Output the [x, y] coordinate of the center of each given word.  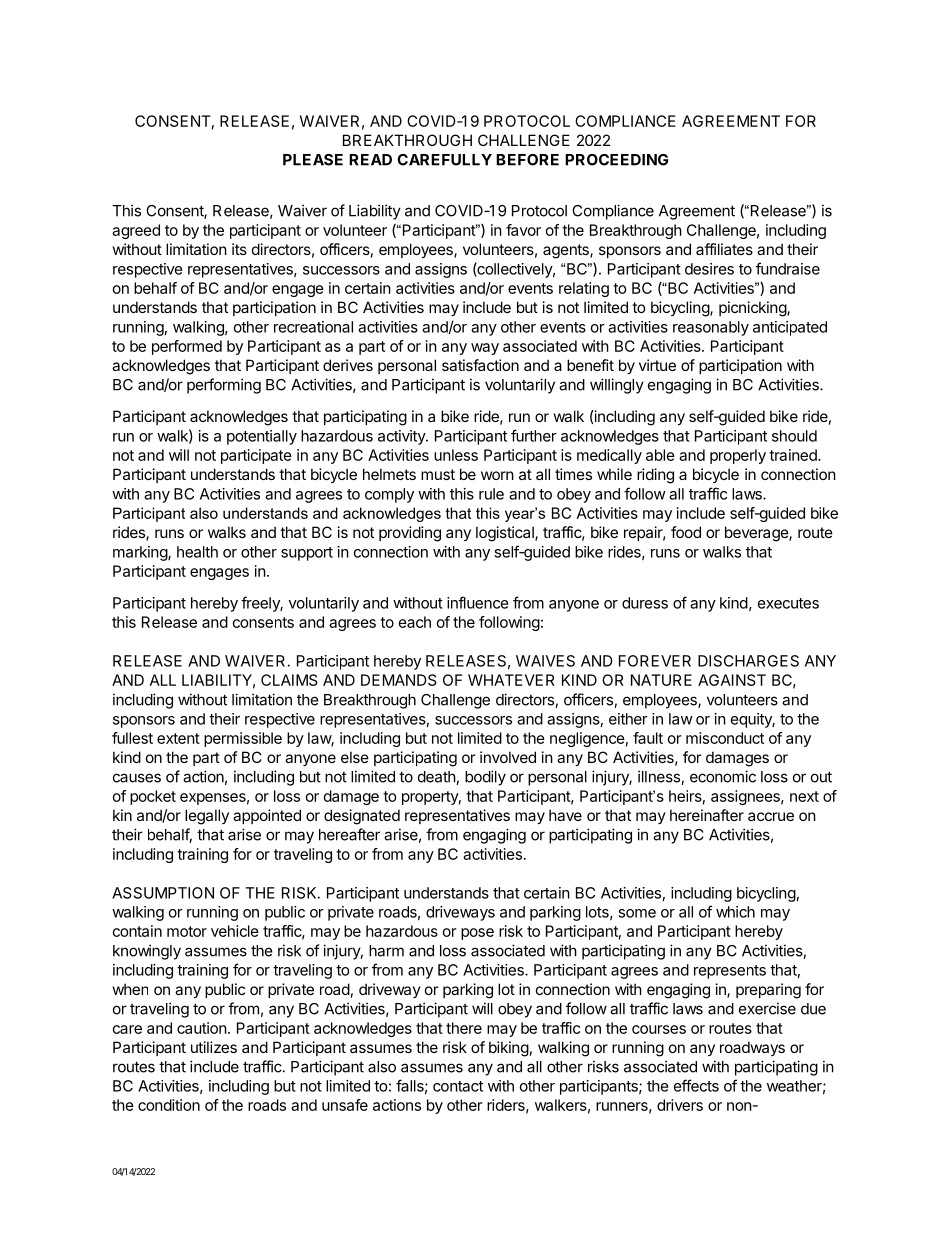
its [239, 249]
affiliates [724, 249]
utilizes [214, 1047]
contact [458, 1086]
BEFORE [527, 160]
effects [696, 1085]
